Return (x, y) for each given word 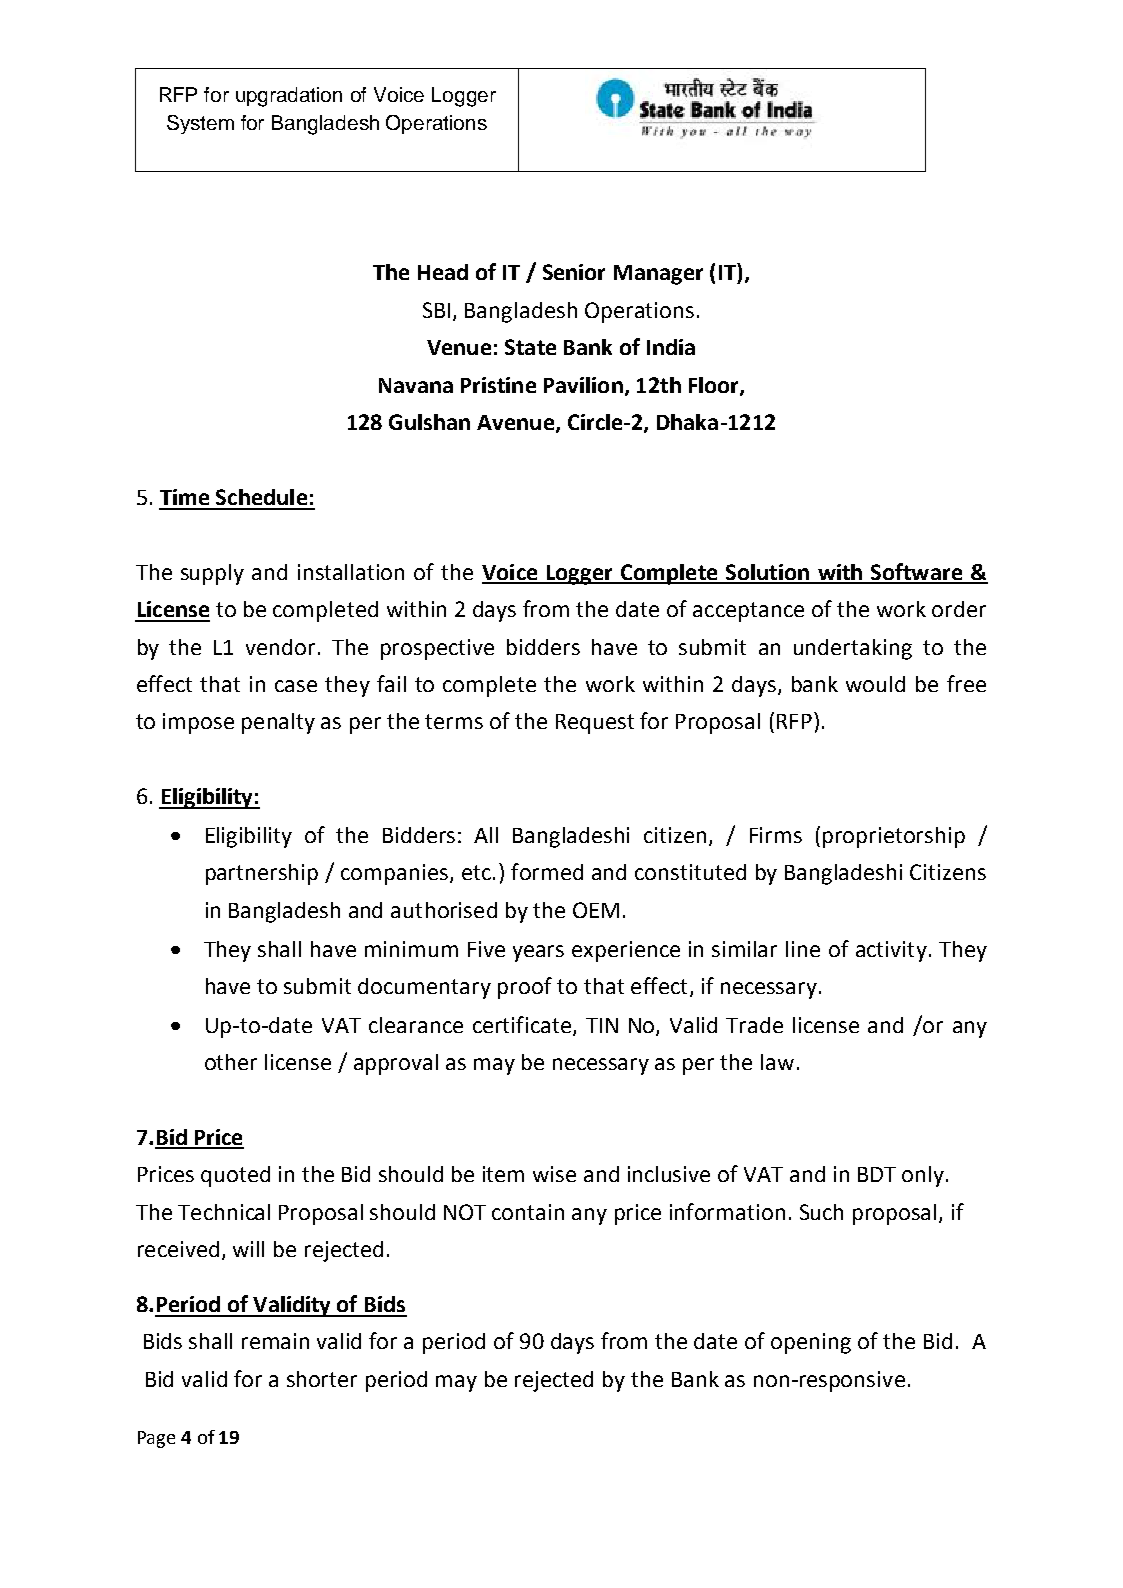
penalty (278, 723)
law (777, 1062)
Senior (574, 272)
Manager (658, 275)
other (231, 1062)
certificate (523, 1025)
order (959, 609)
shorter (322, 1379)
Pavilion (583, 385)
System (200, 124)
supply (212, 574)
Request (595, 724)
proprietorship (894, 837)
